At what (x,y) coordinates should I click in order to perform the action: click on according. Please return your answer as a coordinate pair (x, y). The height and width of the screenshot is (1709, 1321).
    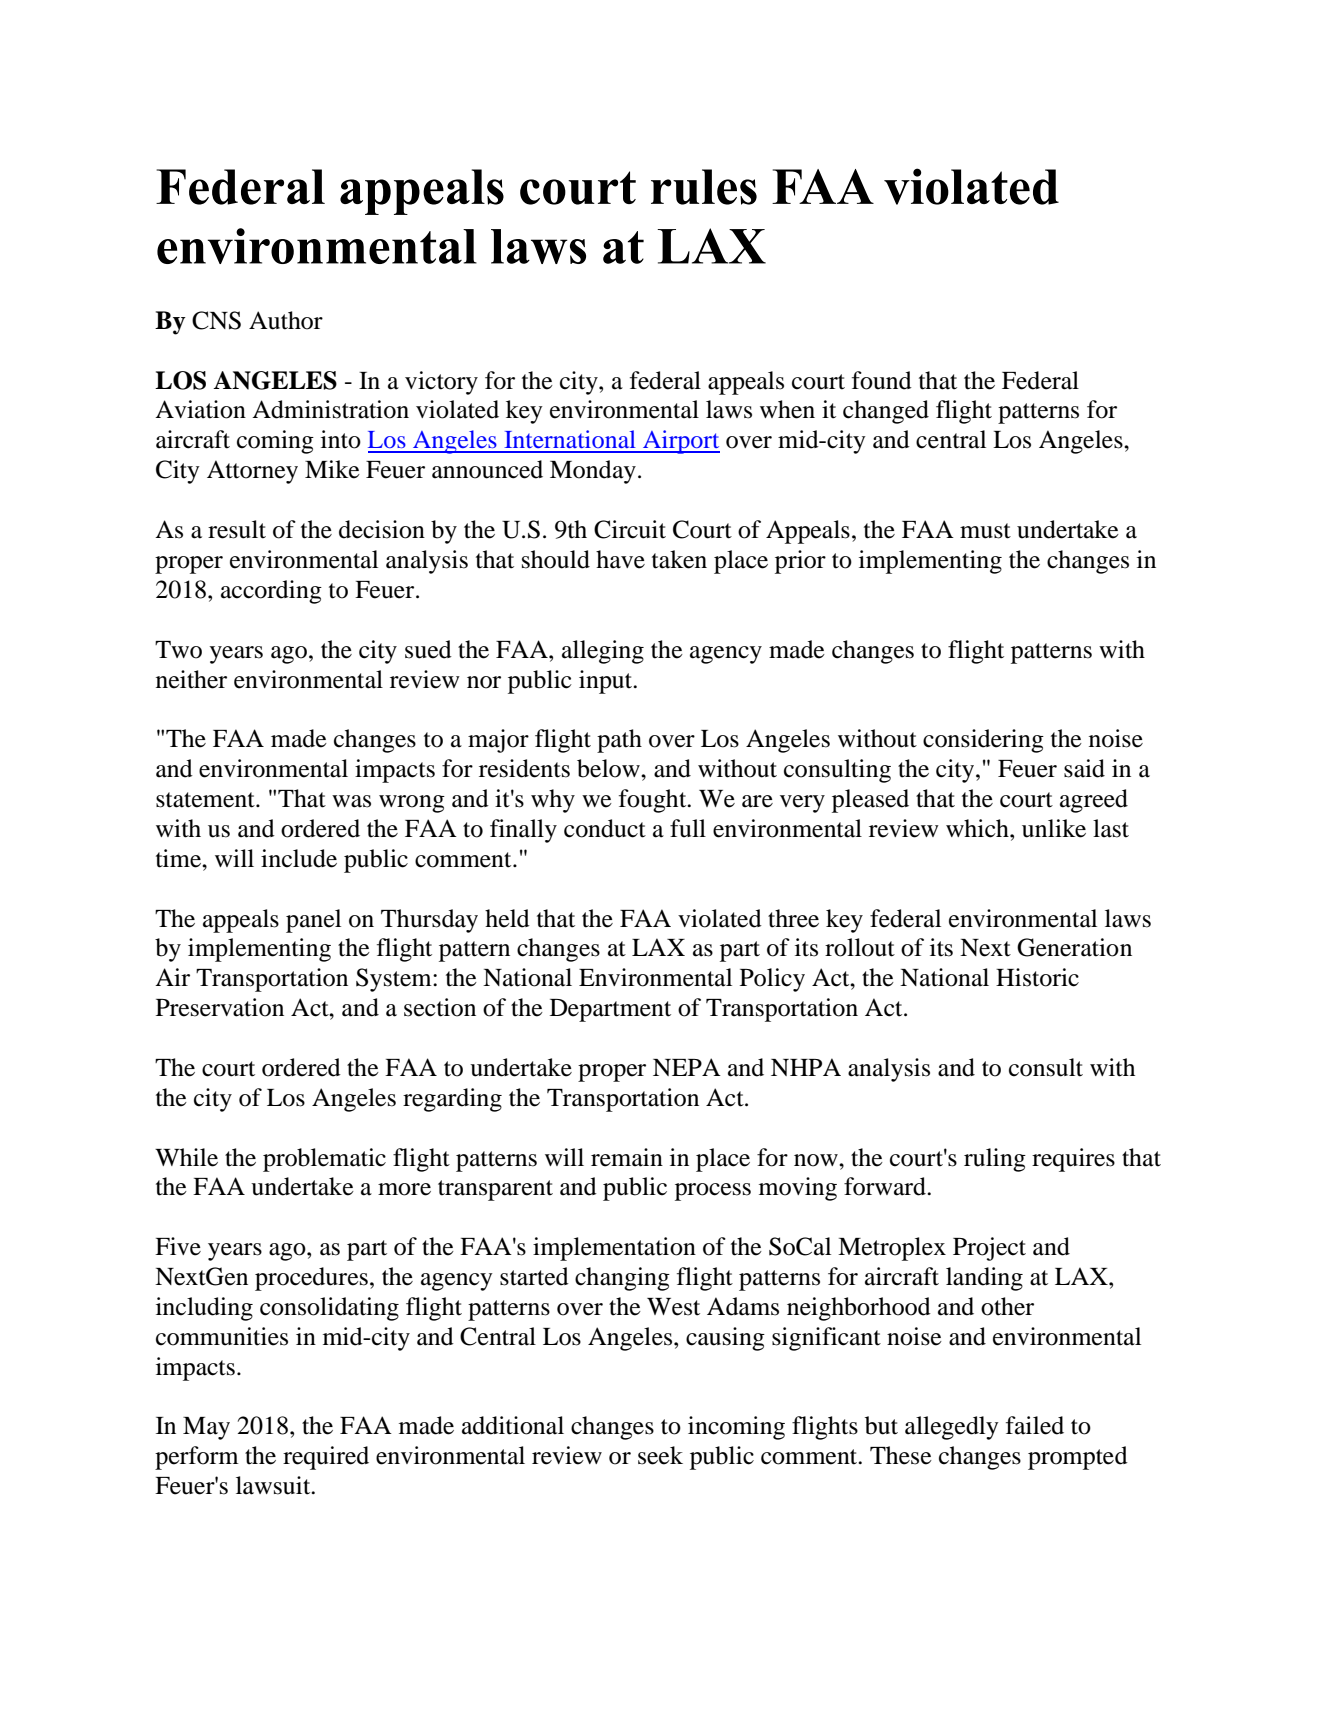
    Looking at the image, I should click on (271, 592).
